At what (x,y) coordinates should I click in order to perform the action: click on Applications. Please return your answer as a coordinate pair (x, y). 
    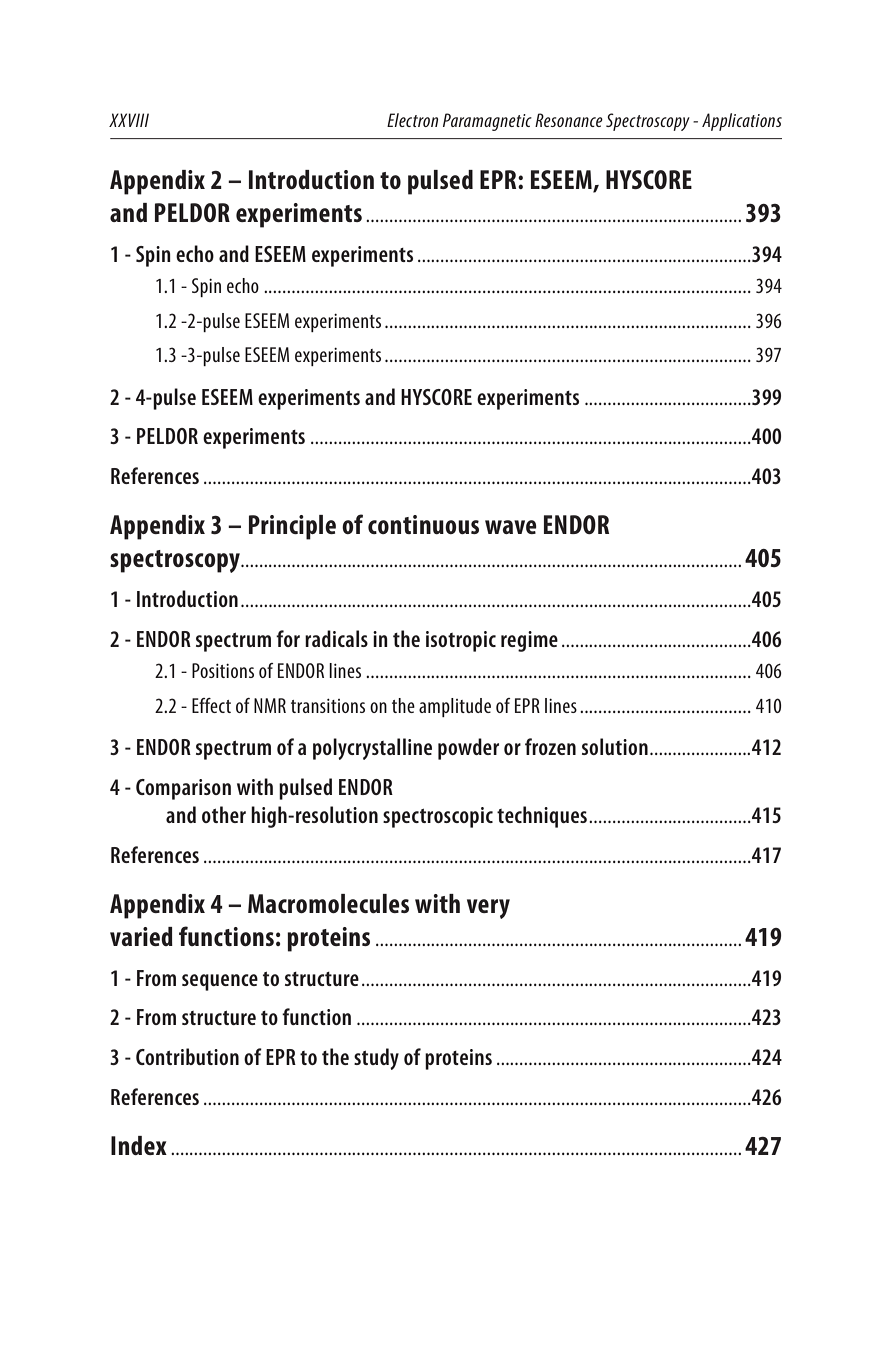
    Looking at the image, I should click on (742, 122).
